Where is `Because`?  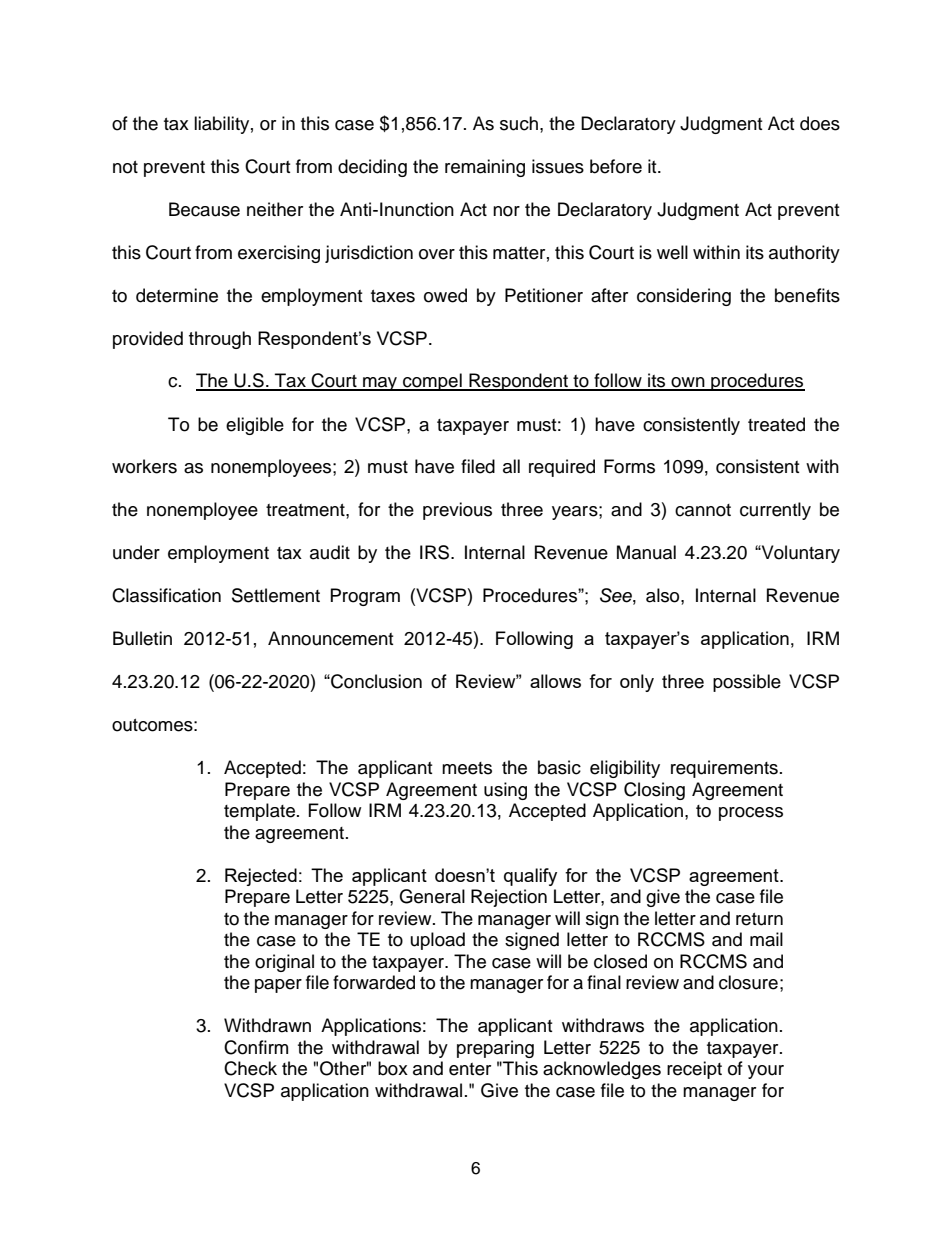 Because is located at coordinates (204, 209).
